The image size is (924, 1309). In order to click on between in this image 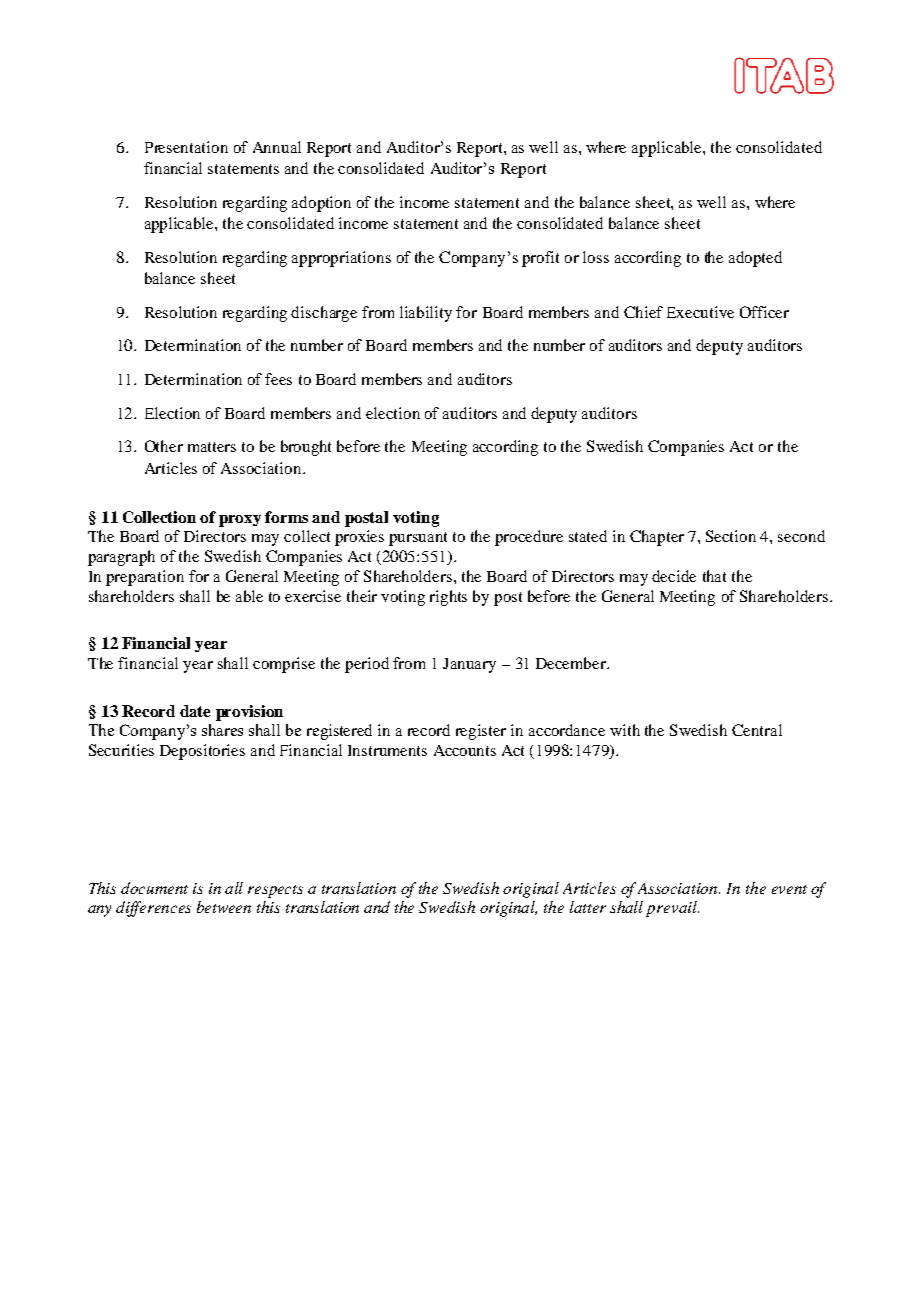, I will do `click(224, 907)`.
